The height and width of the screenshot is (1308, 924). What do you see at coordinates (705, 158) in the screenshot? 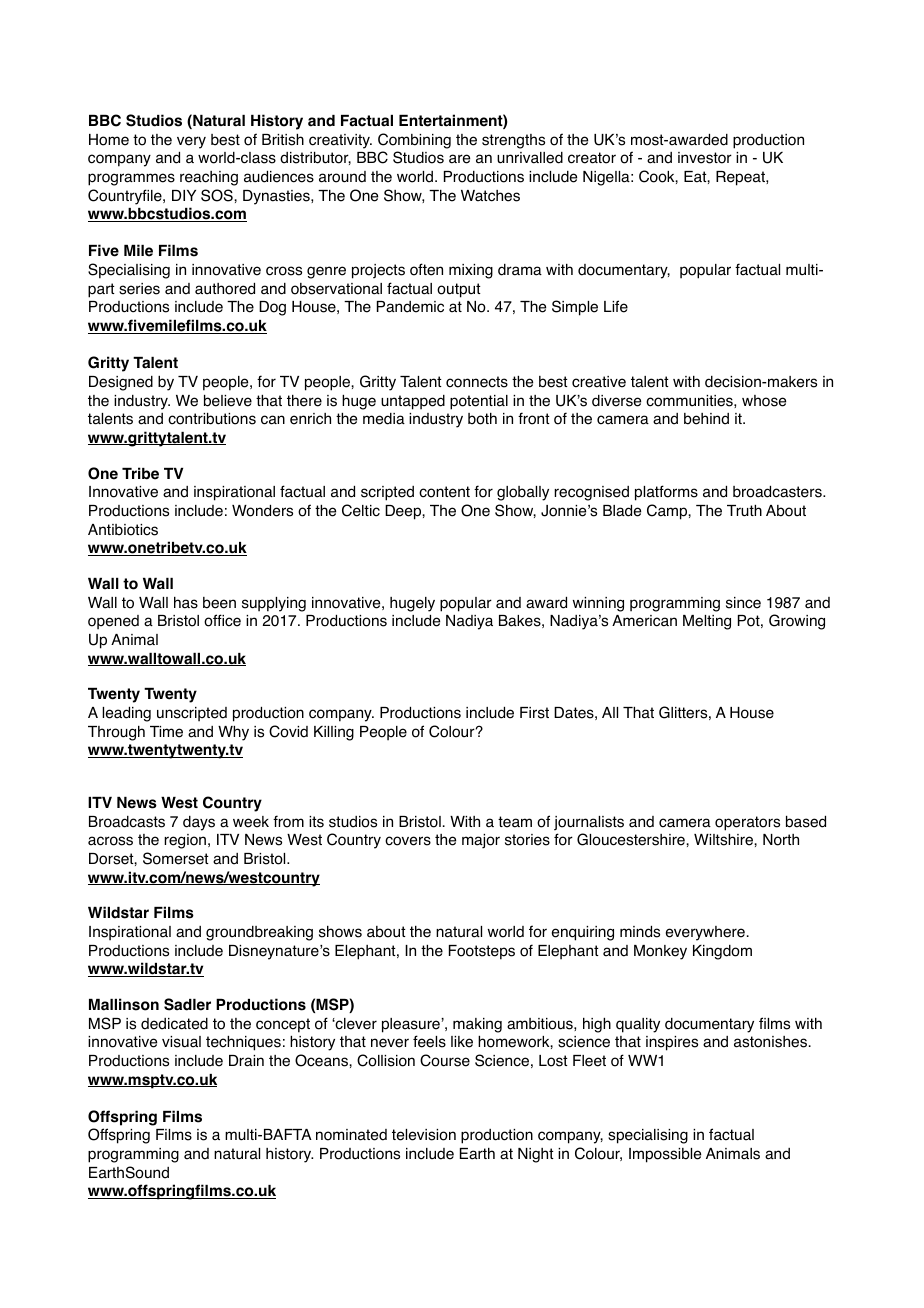
I see `investor` at bounding box center [705, 158].
